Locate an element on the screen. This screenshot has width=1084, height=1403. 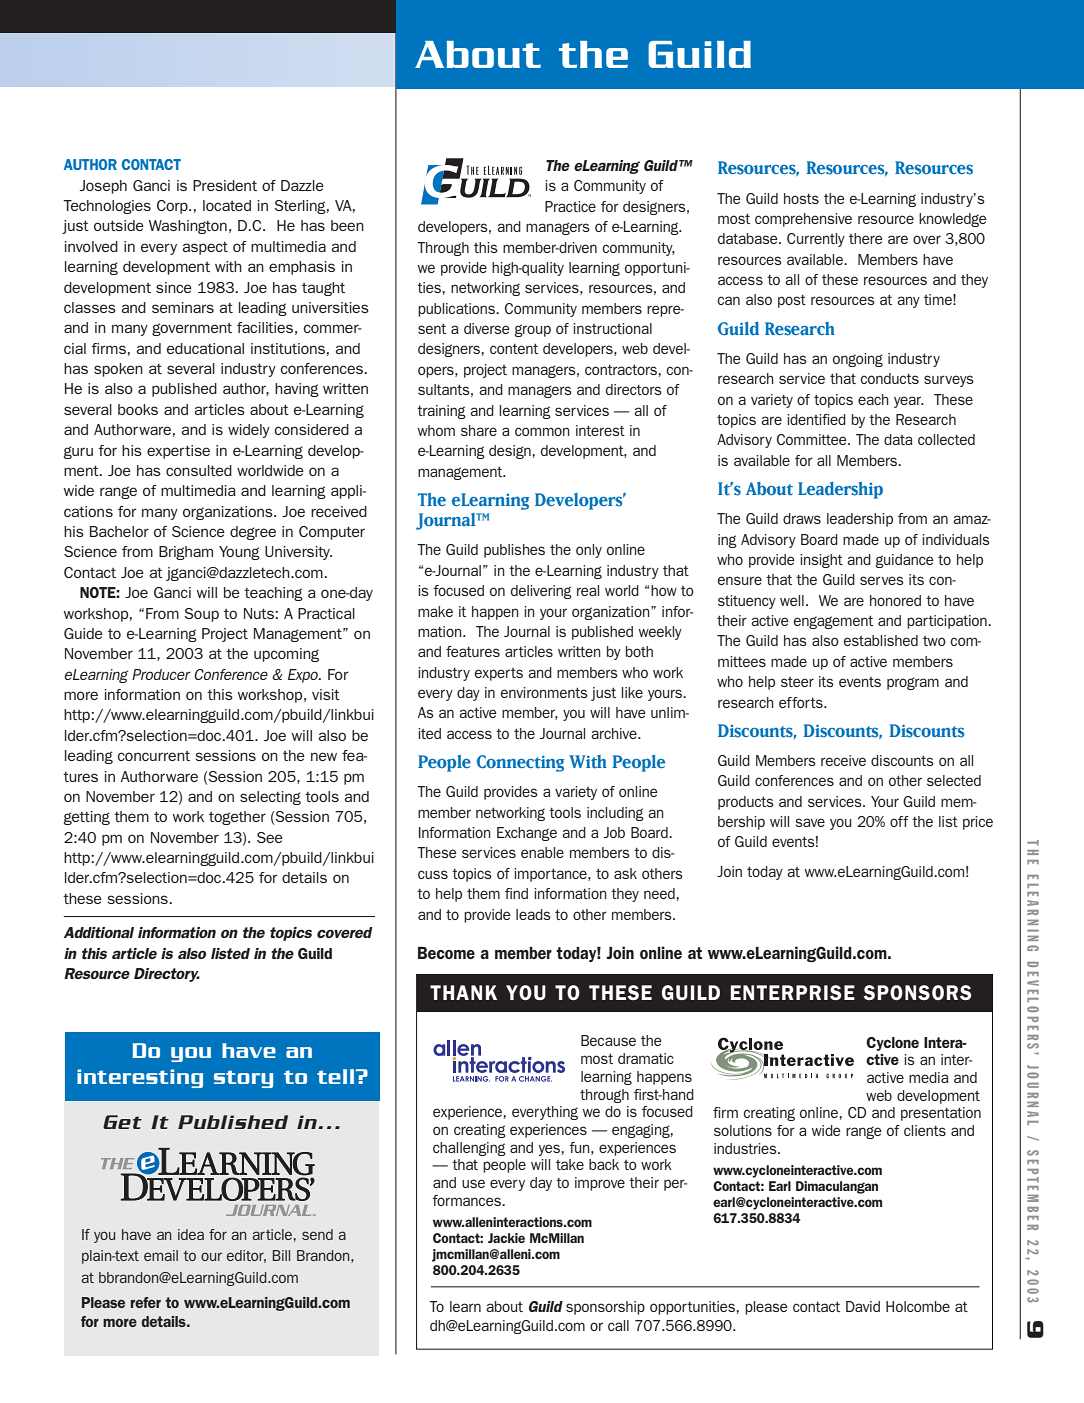
Directory is located at coordinates (167, 975).
